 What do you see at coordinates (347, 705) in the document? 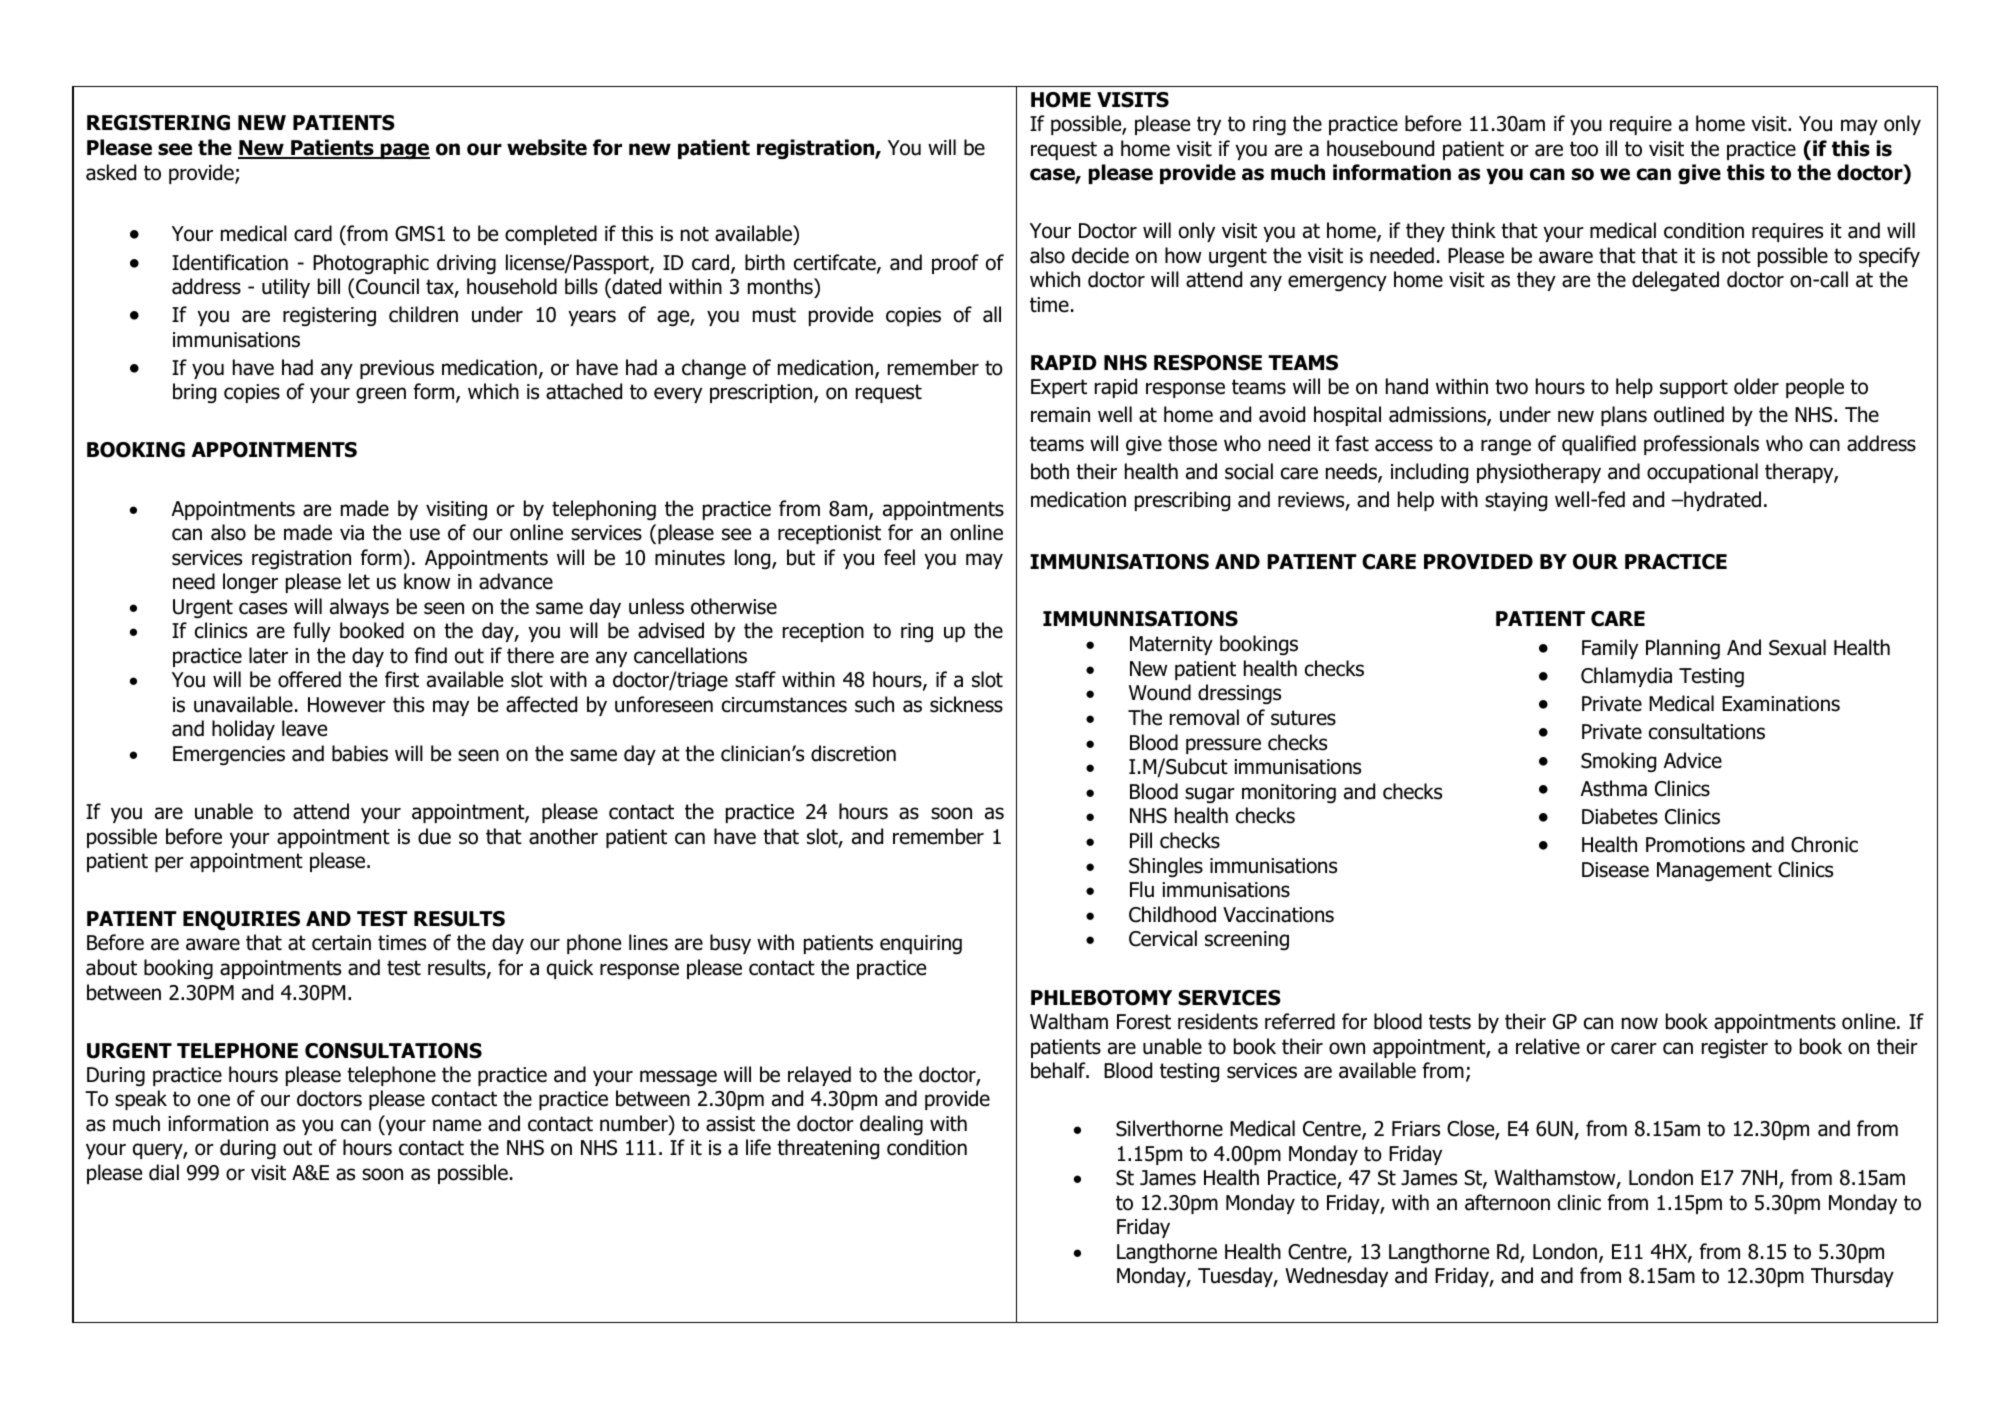
I see `However` at bounding box center [347, 705].
